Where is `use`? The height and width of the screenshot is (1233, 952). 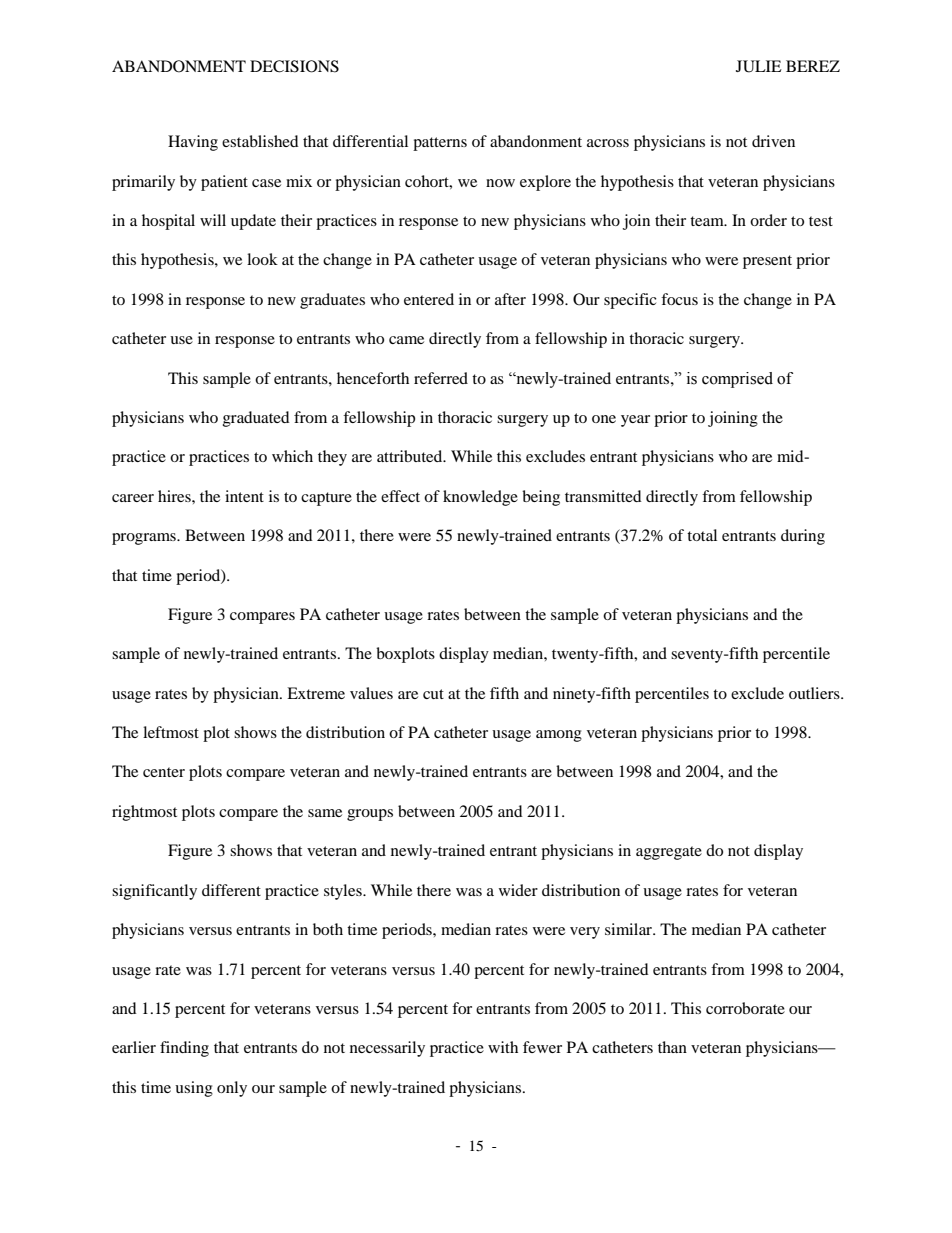 use is located at coordinates (181, 340).
